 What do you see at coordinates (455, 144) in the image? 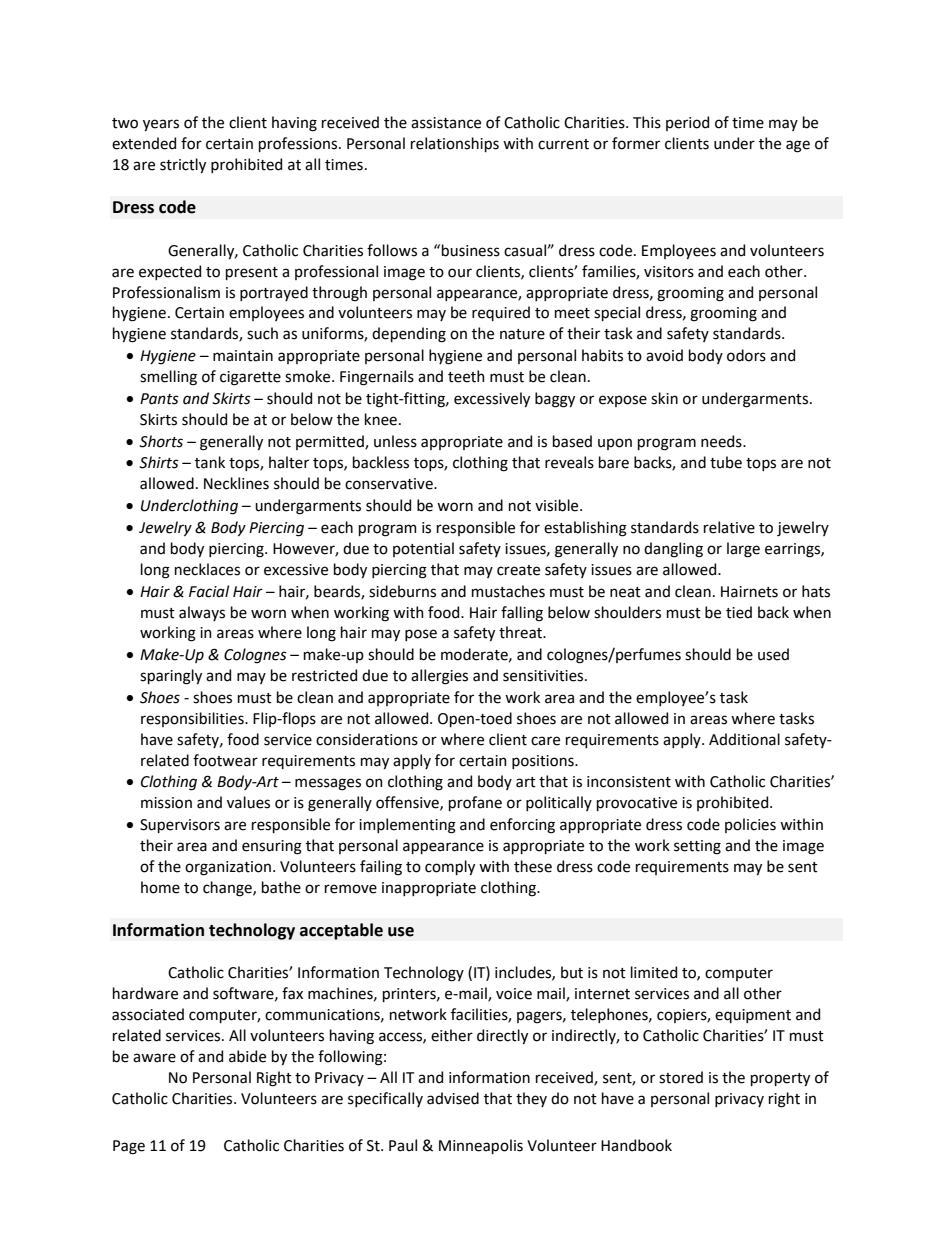
I see `relationships` at bounding box center [455, 144].
